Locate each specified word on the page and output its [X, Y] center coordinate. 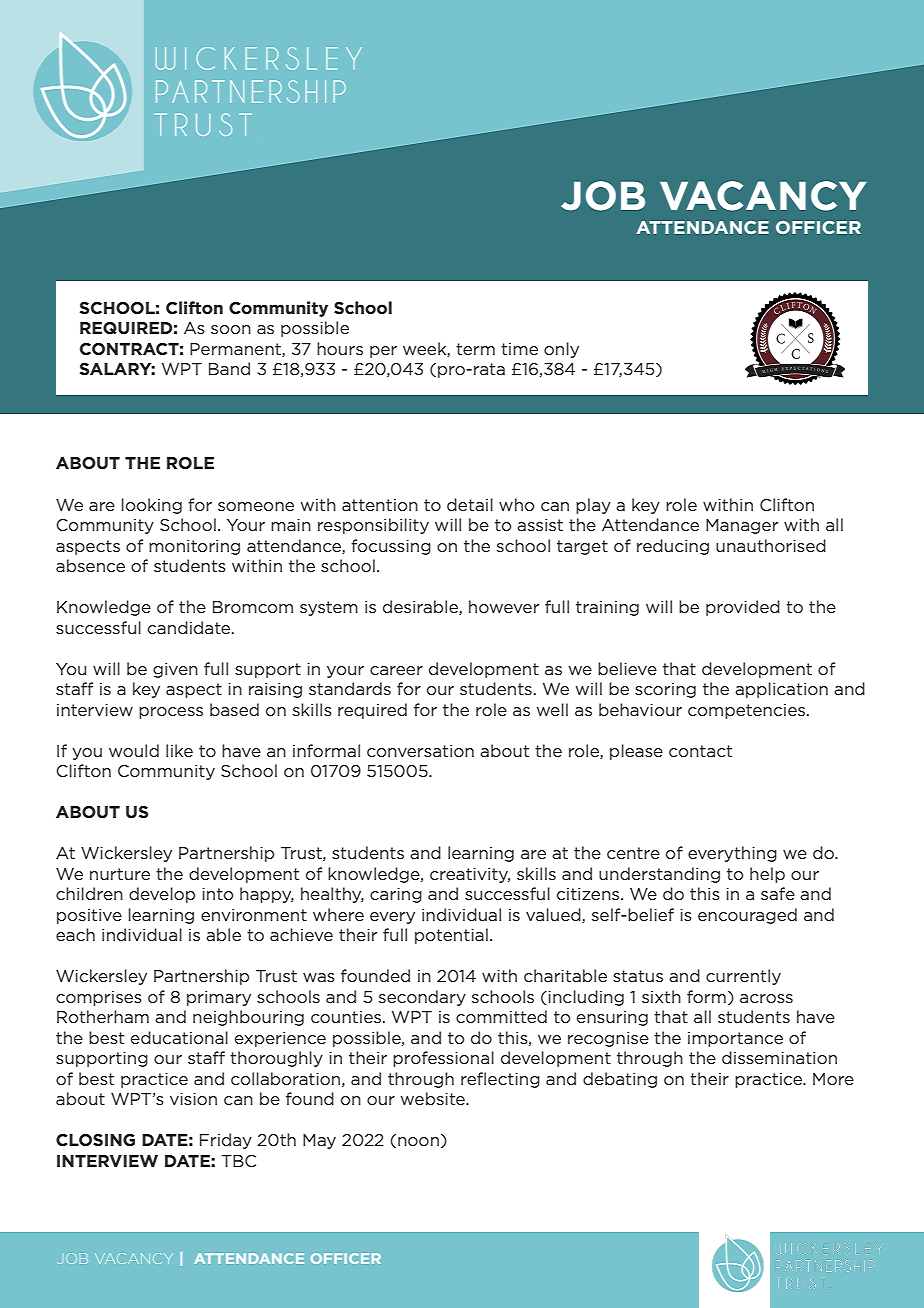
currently [743, 977]
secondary [422, 998]
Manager [742, 526]
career [396, 670]
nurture [120, 874]
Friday [226, 1141]
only [561, 350]
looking [152, 506]
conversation [420, 750]
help [767, 875]
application [781, 690]
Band [229, 368]
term [475, 349]
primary [219, 998]
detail [470, 504]
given [175, 670]
